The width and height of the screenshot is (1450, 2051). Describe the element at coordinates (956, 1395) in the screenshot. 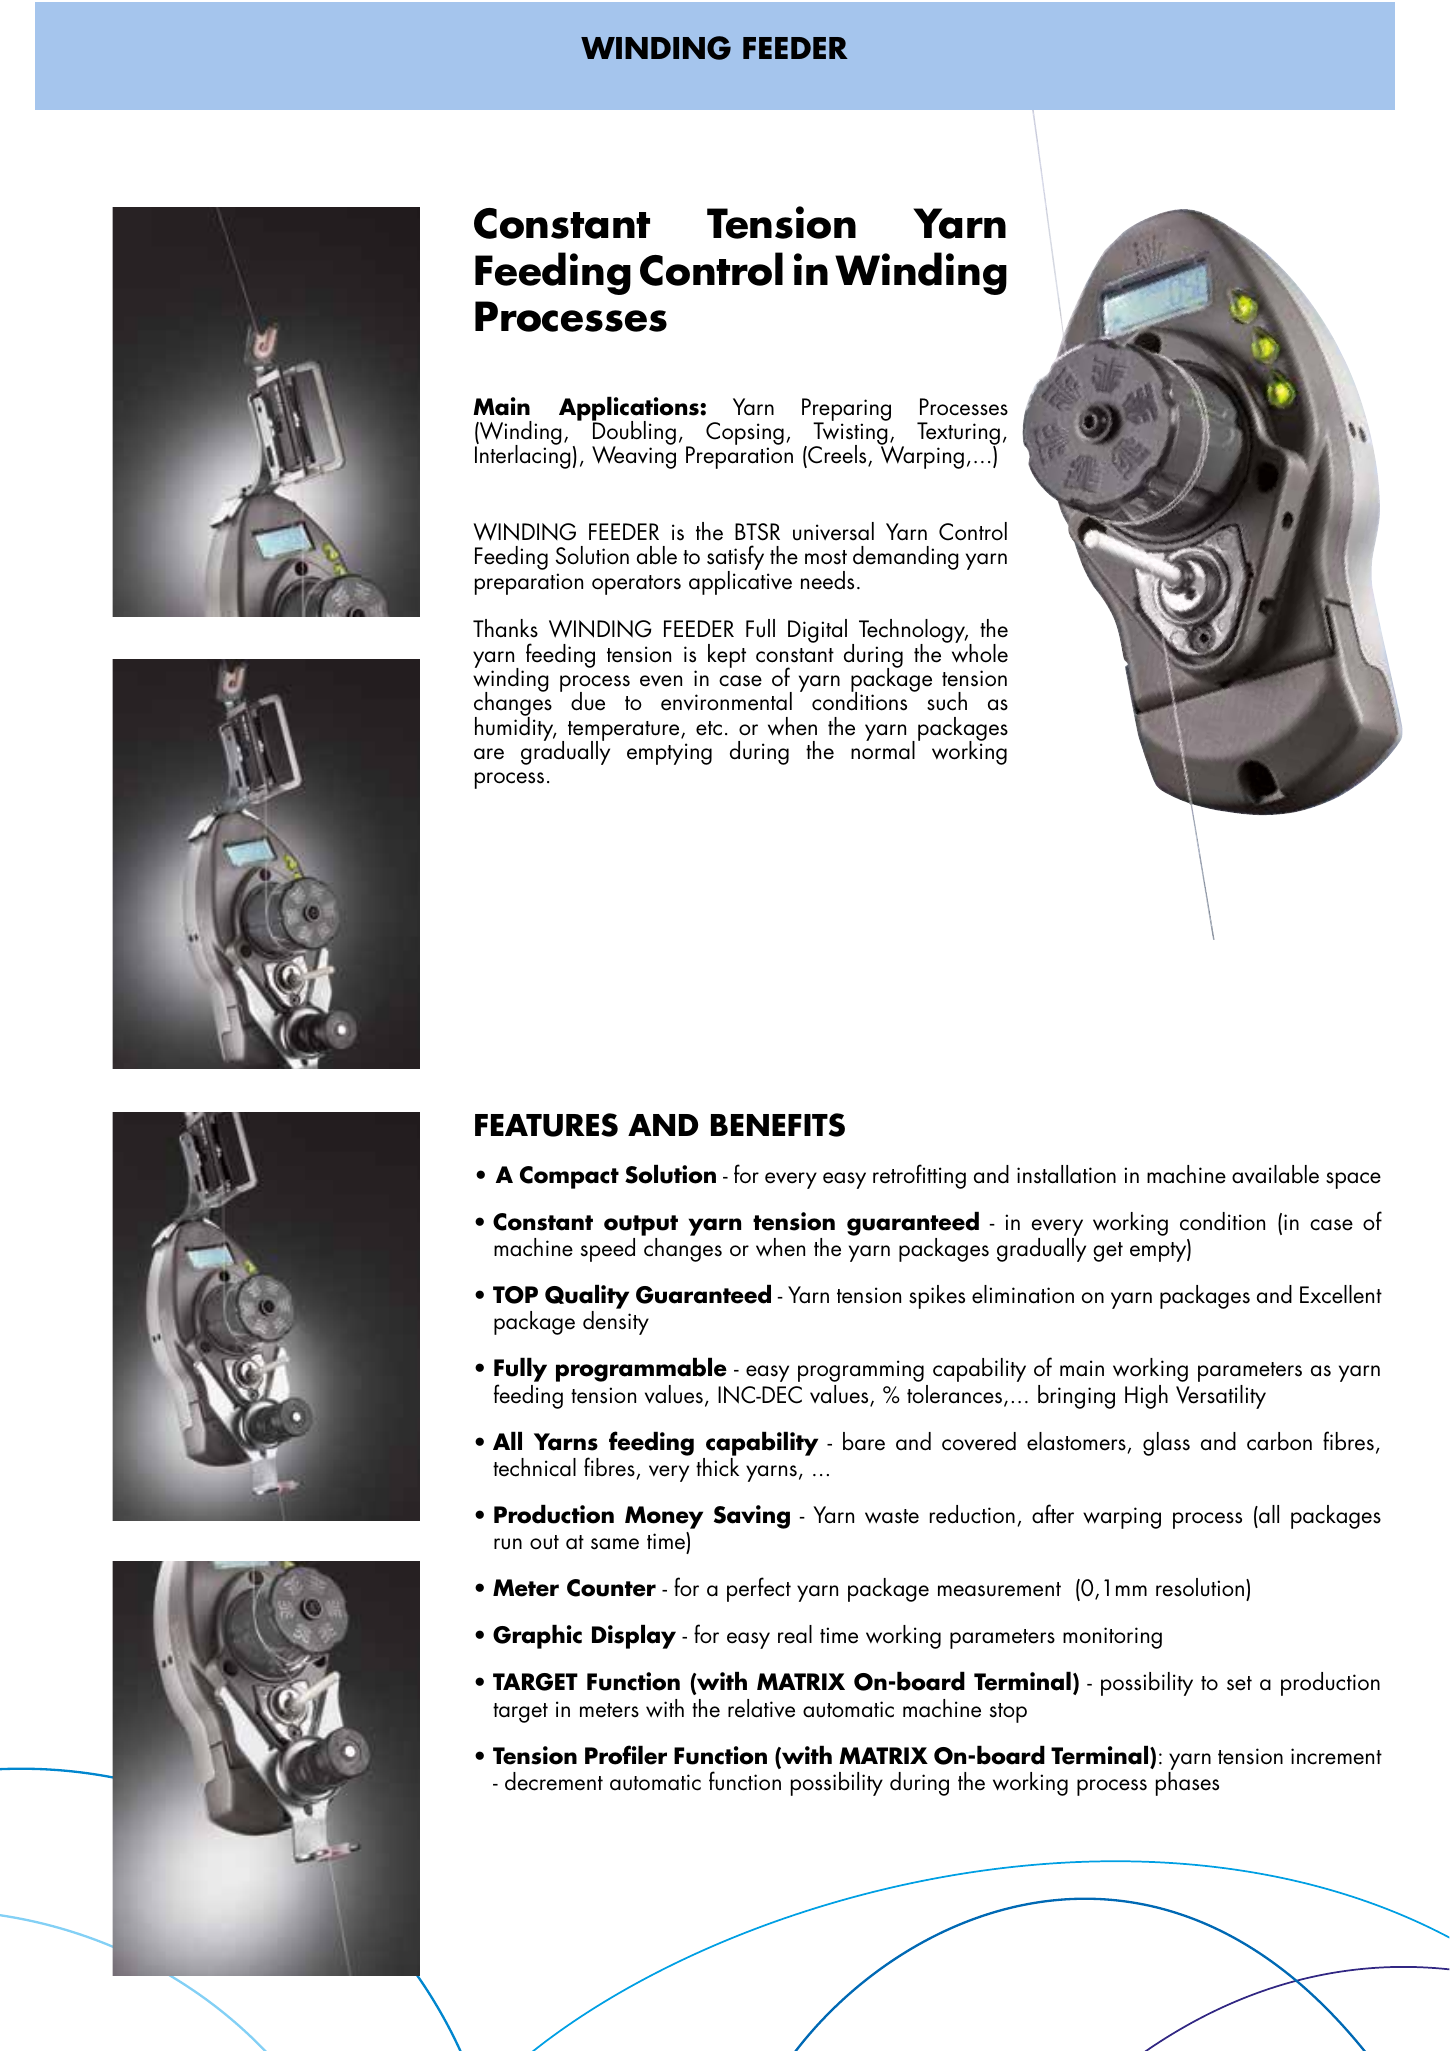

I see `tolerances` at that location.
